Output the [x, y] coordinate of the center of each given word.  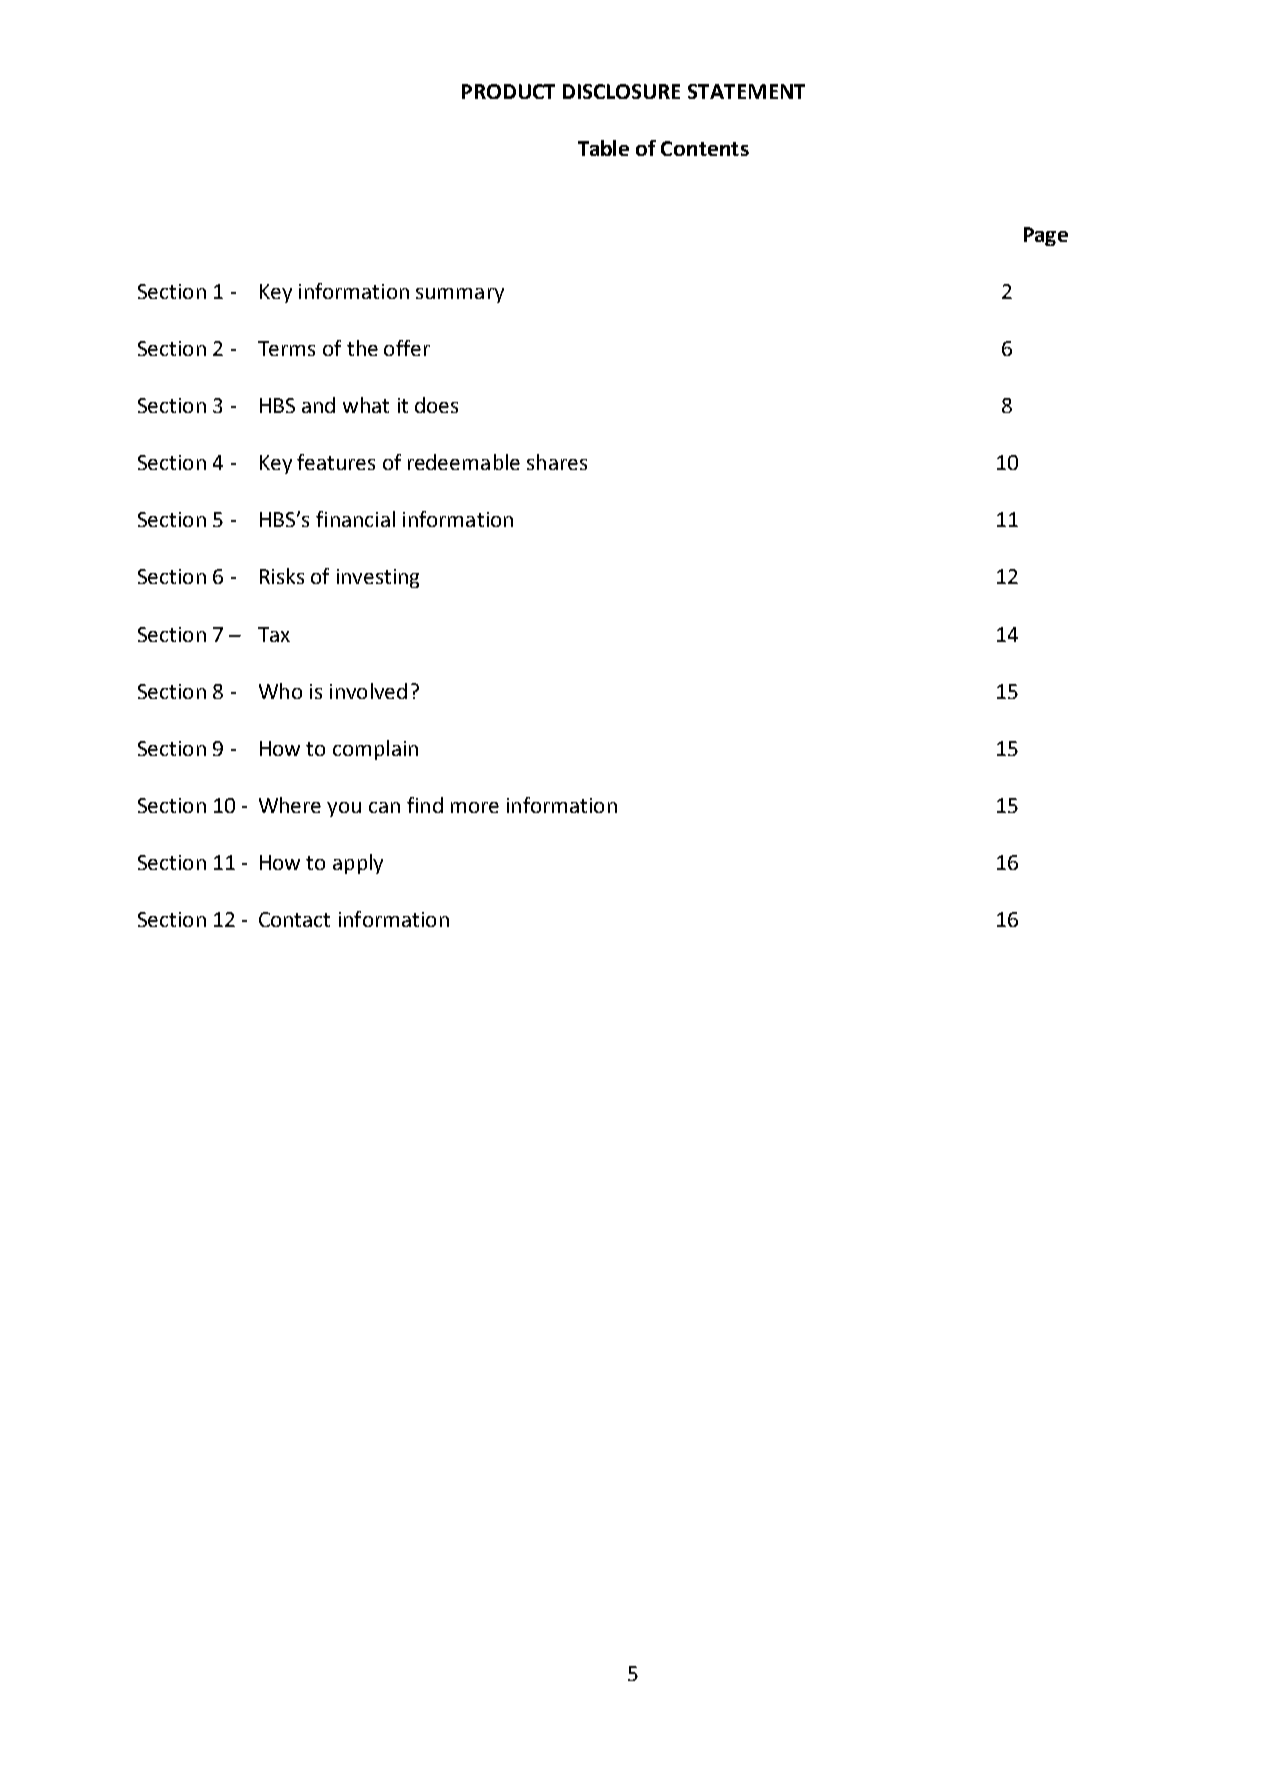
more [475, 807]
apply [358, 864]
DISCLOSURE [621, 91]
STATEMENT [746, 91]
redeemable [464, 462]
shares [557, 462]
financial [355, 519]
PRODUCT [508, 91]
